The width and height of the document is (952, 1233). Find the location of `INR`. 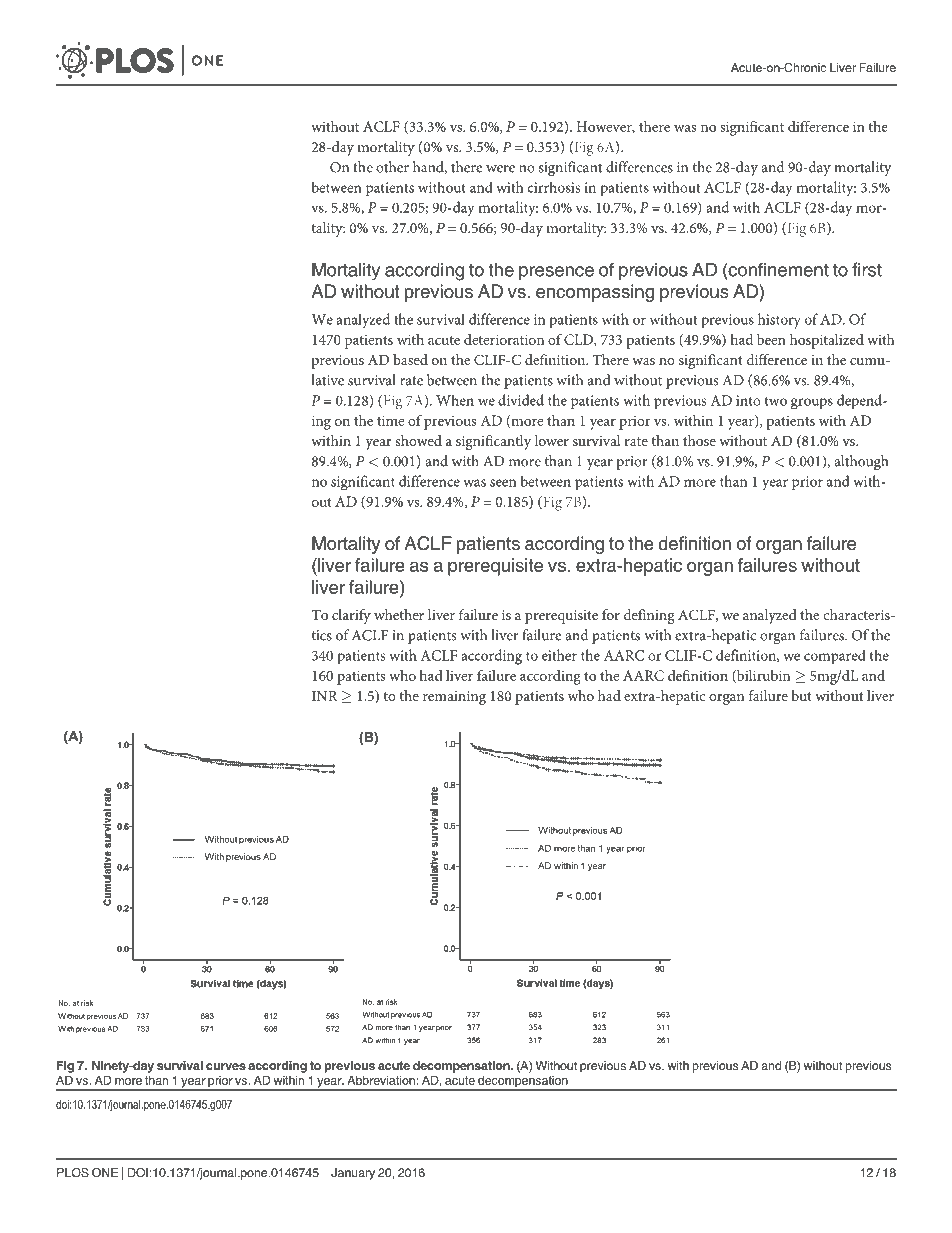

INR is located at coordinates (325, 696).
